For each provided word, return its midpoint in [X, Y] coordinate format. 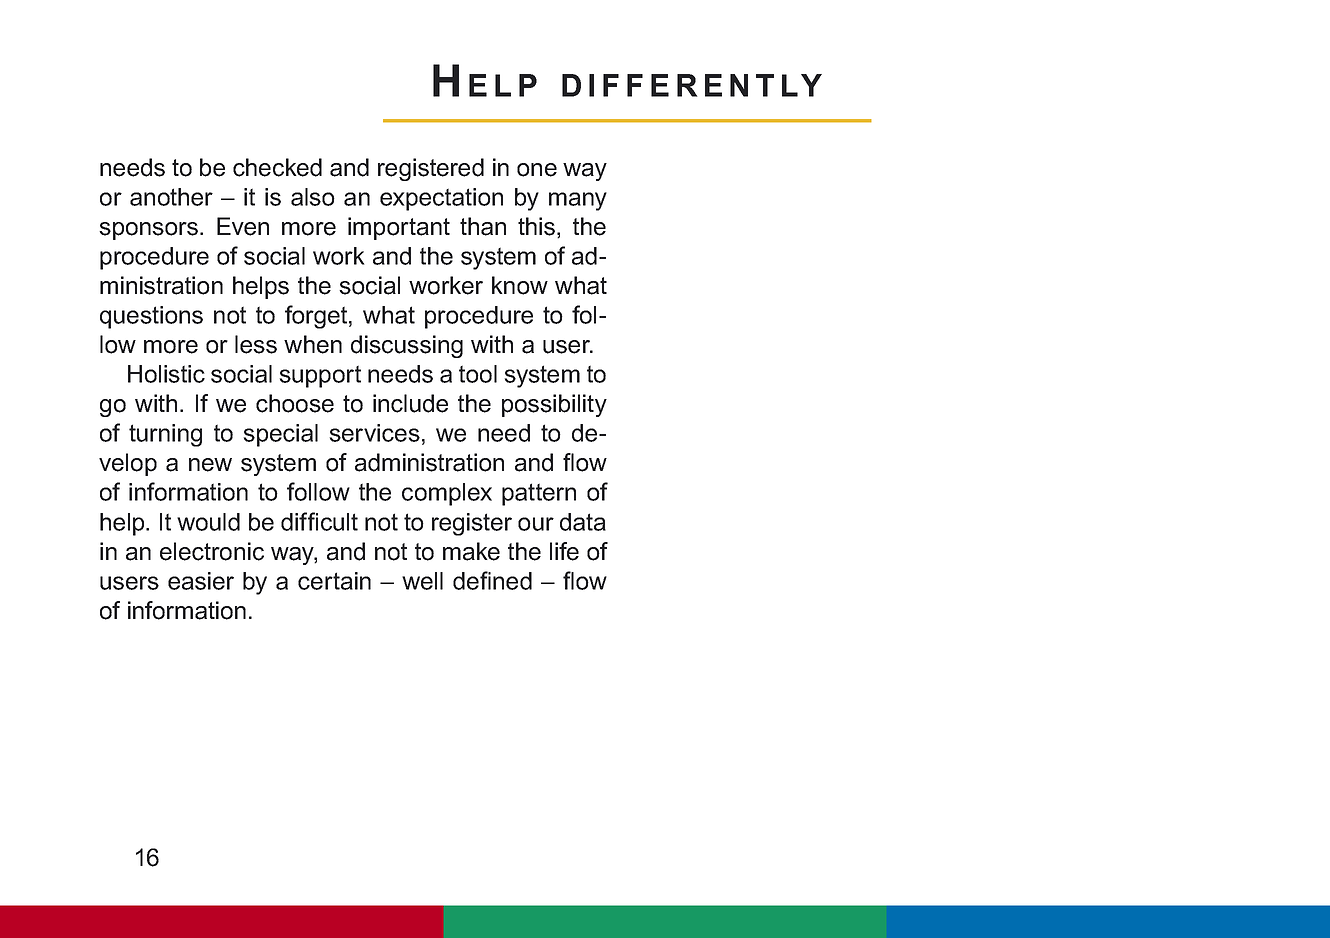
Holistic [166, 374]
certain [334, 581]
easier [201, 581]
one [537, 170]
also [313, 197]
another [171, 197]
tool [478, 374]
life [564, 551]
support [320, 376]
